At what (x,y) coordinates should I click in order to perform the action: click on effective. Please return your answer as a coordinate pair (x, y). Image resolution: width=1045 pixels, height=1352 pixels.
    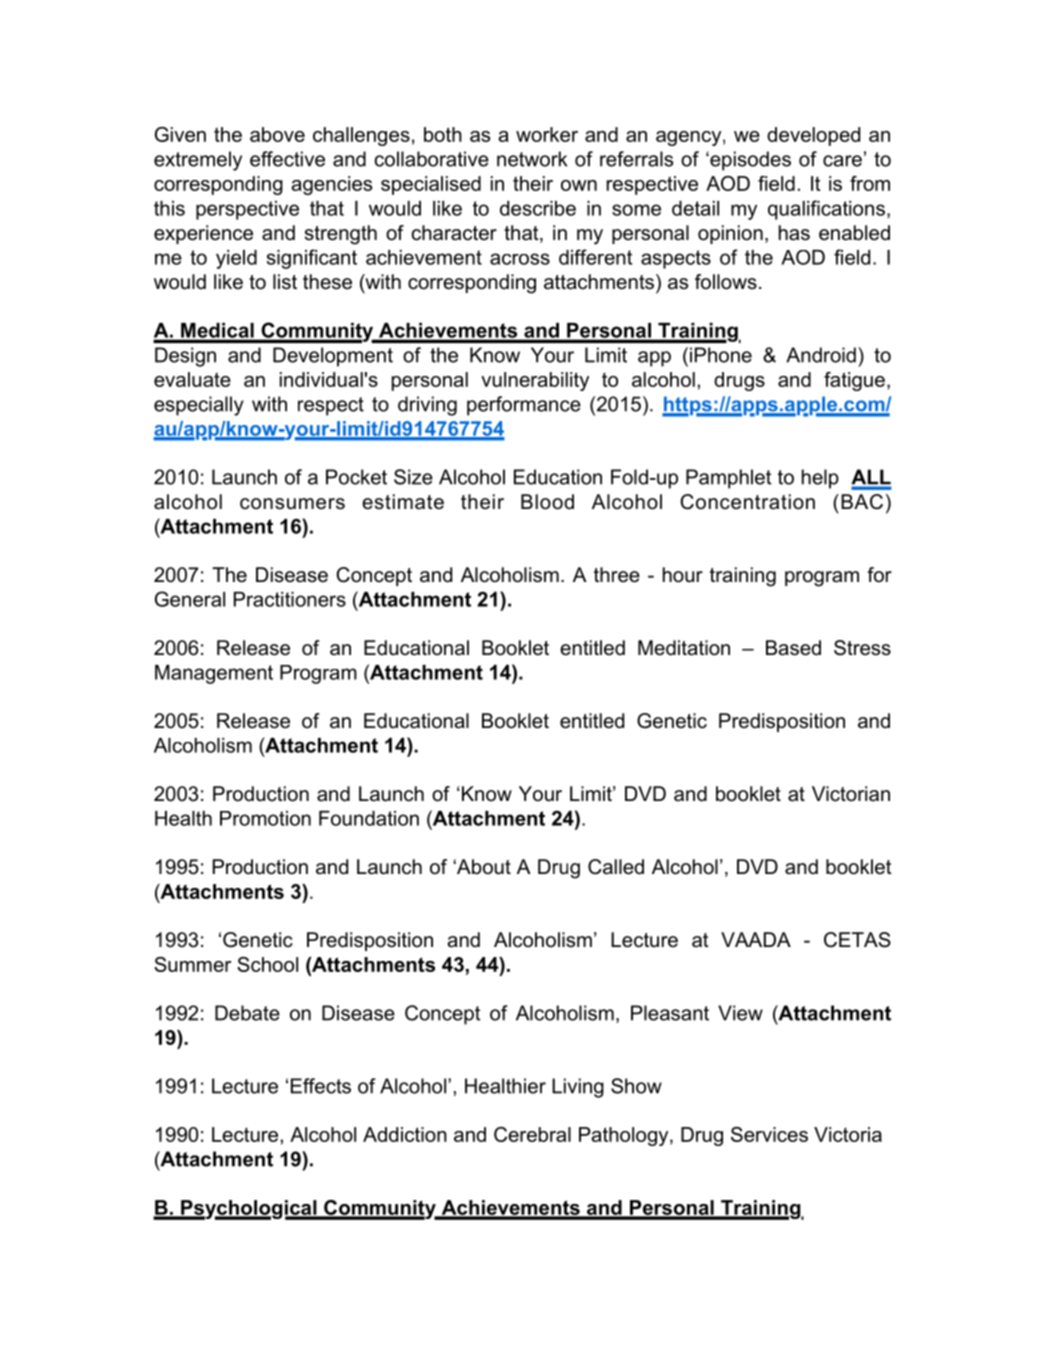
    Looking at the image, I should click on (287, 159).
